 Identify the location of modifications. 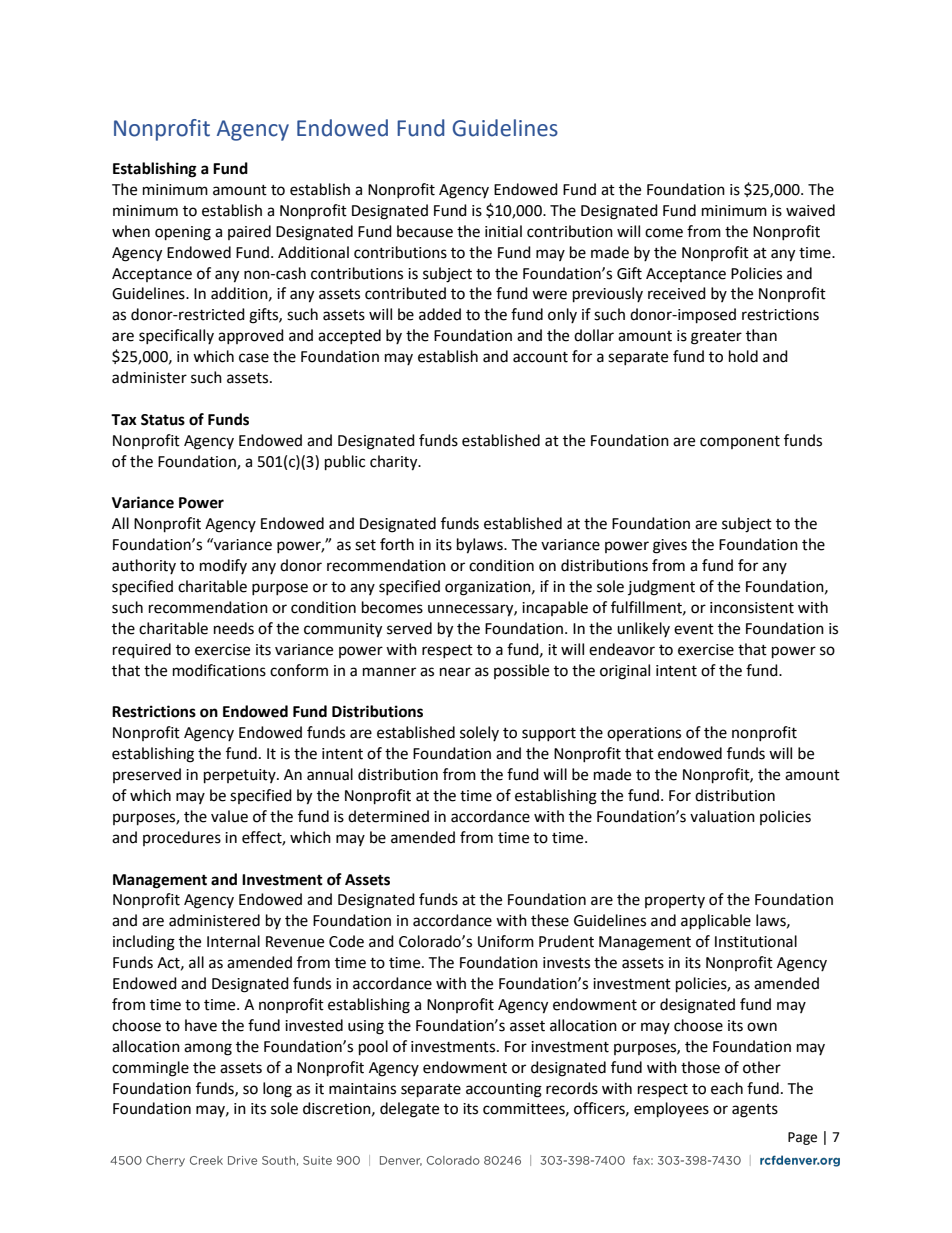
(219, 670).
